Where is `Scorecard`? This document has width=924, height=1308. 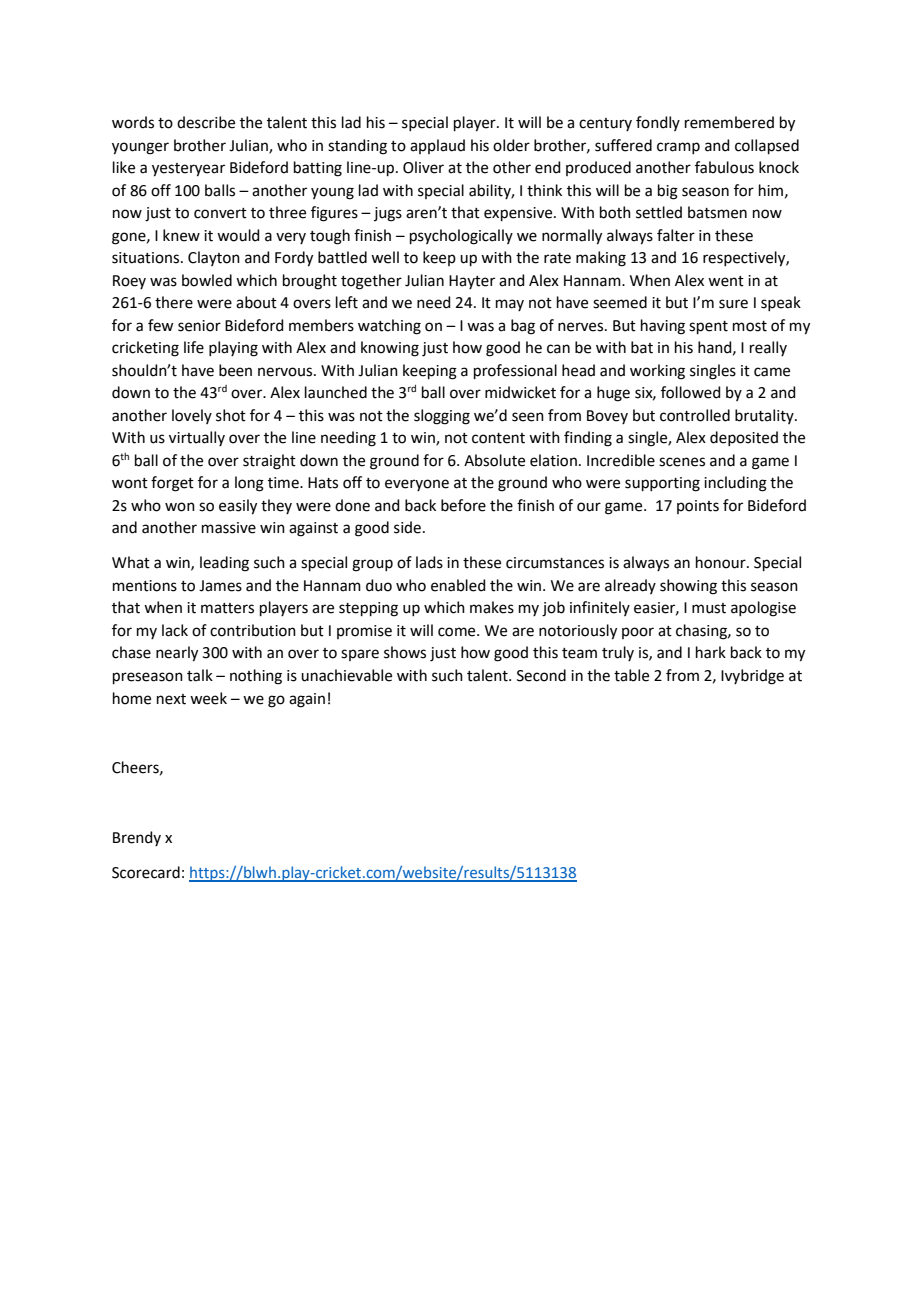
Scorecard is located at coordinates (146, 872).
